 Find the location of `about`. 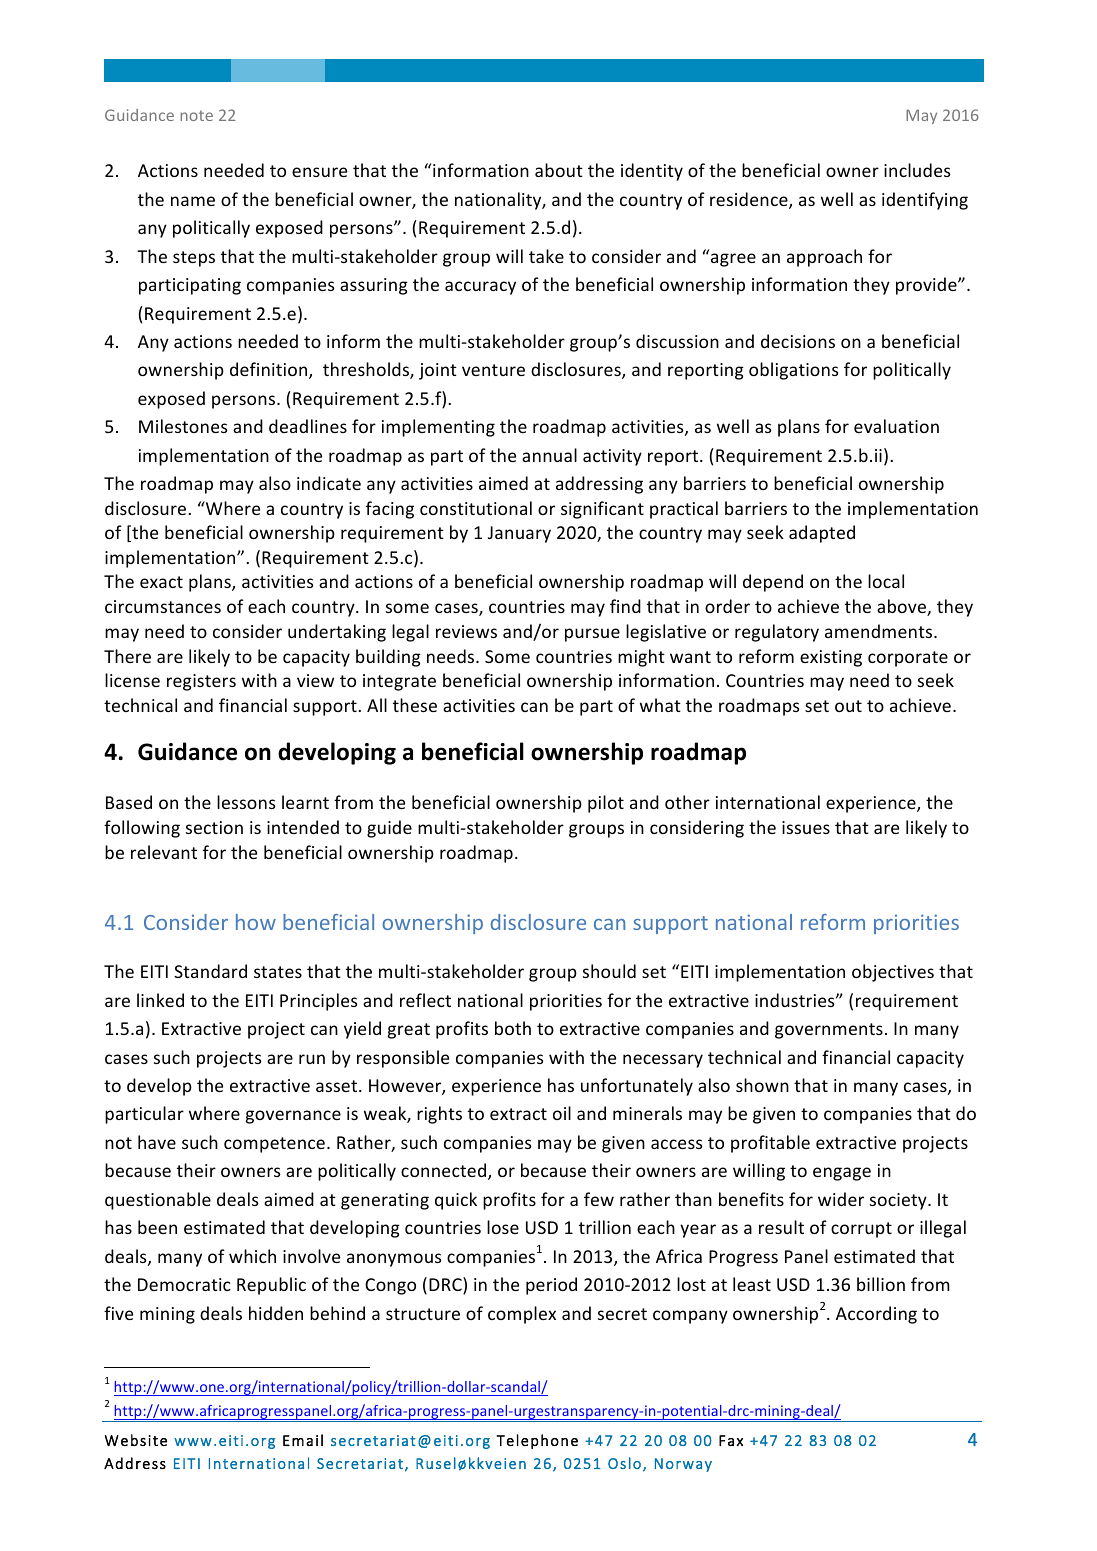

about is located at coordinates (559, 170).
